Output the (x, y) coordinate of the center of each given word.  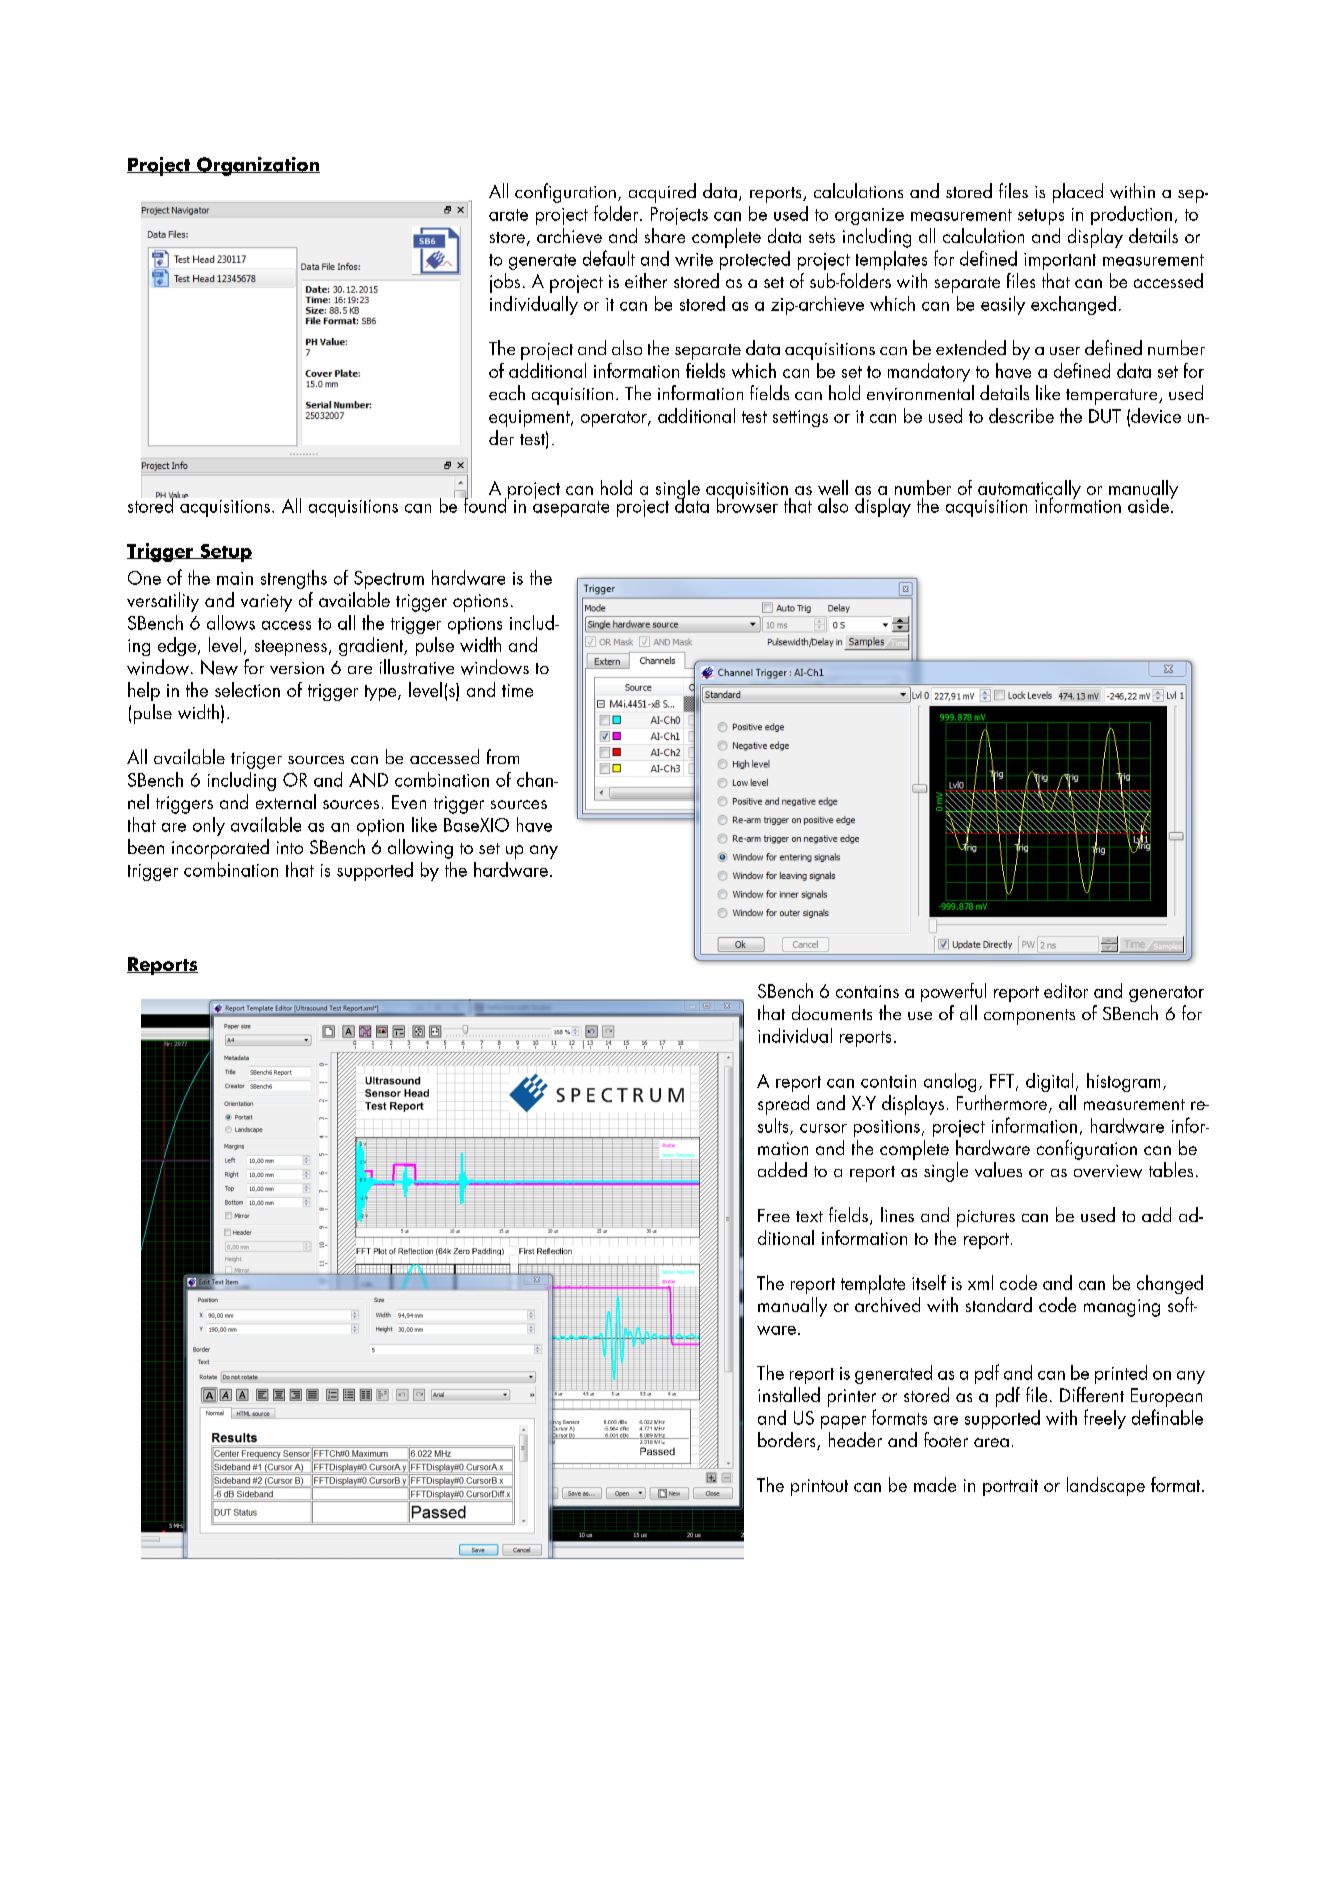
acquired (662, 193)
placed (1078, 193)
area (991, 1442)
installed (789, 1394)
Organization (257, 166)
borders (788, 1441)
